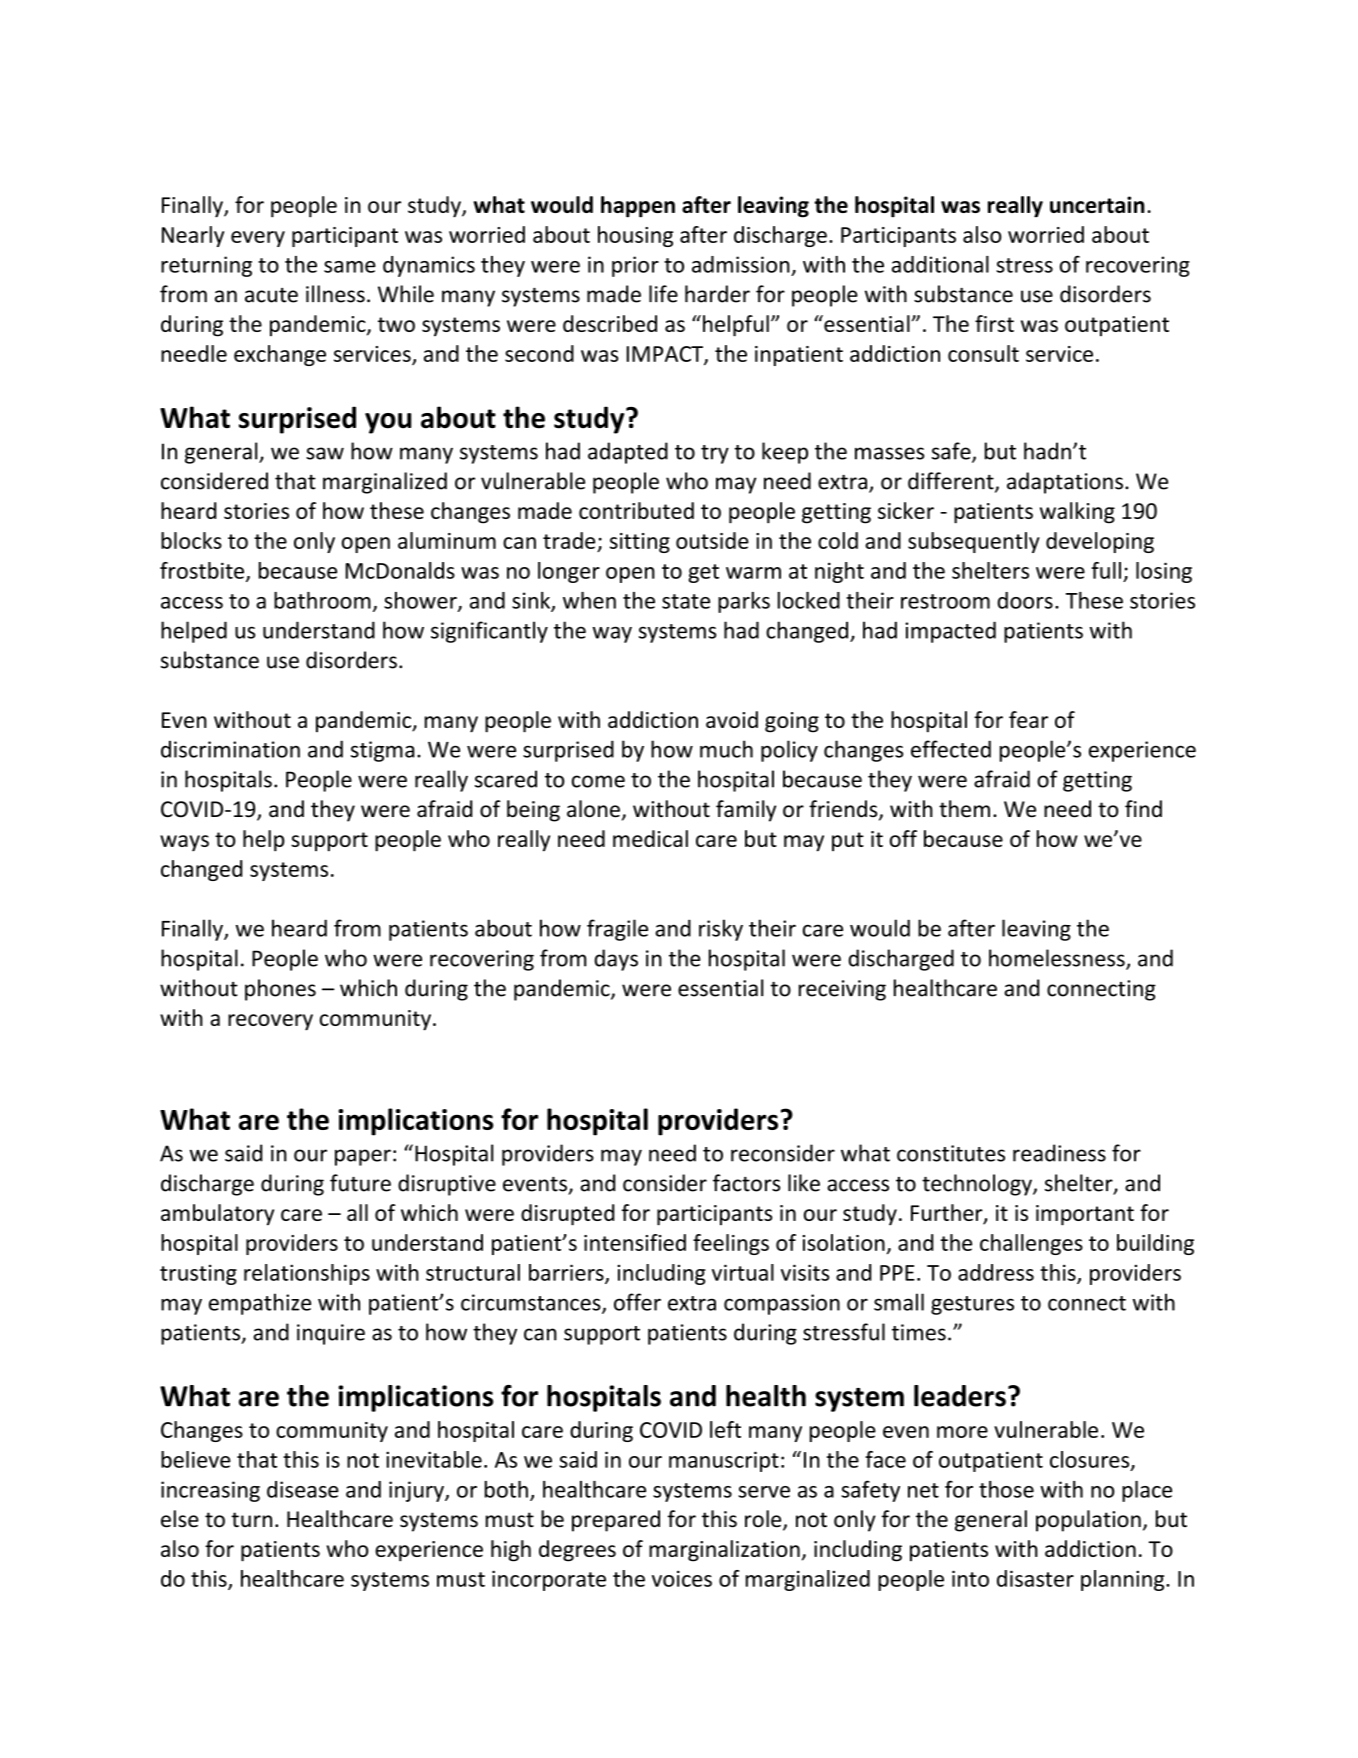 This screenshot has height=1758, width=1358. Describe the element at coordinates (721, 930) in the screenshot. I see `risky` at that location.
